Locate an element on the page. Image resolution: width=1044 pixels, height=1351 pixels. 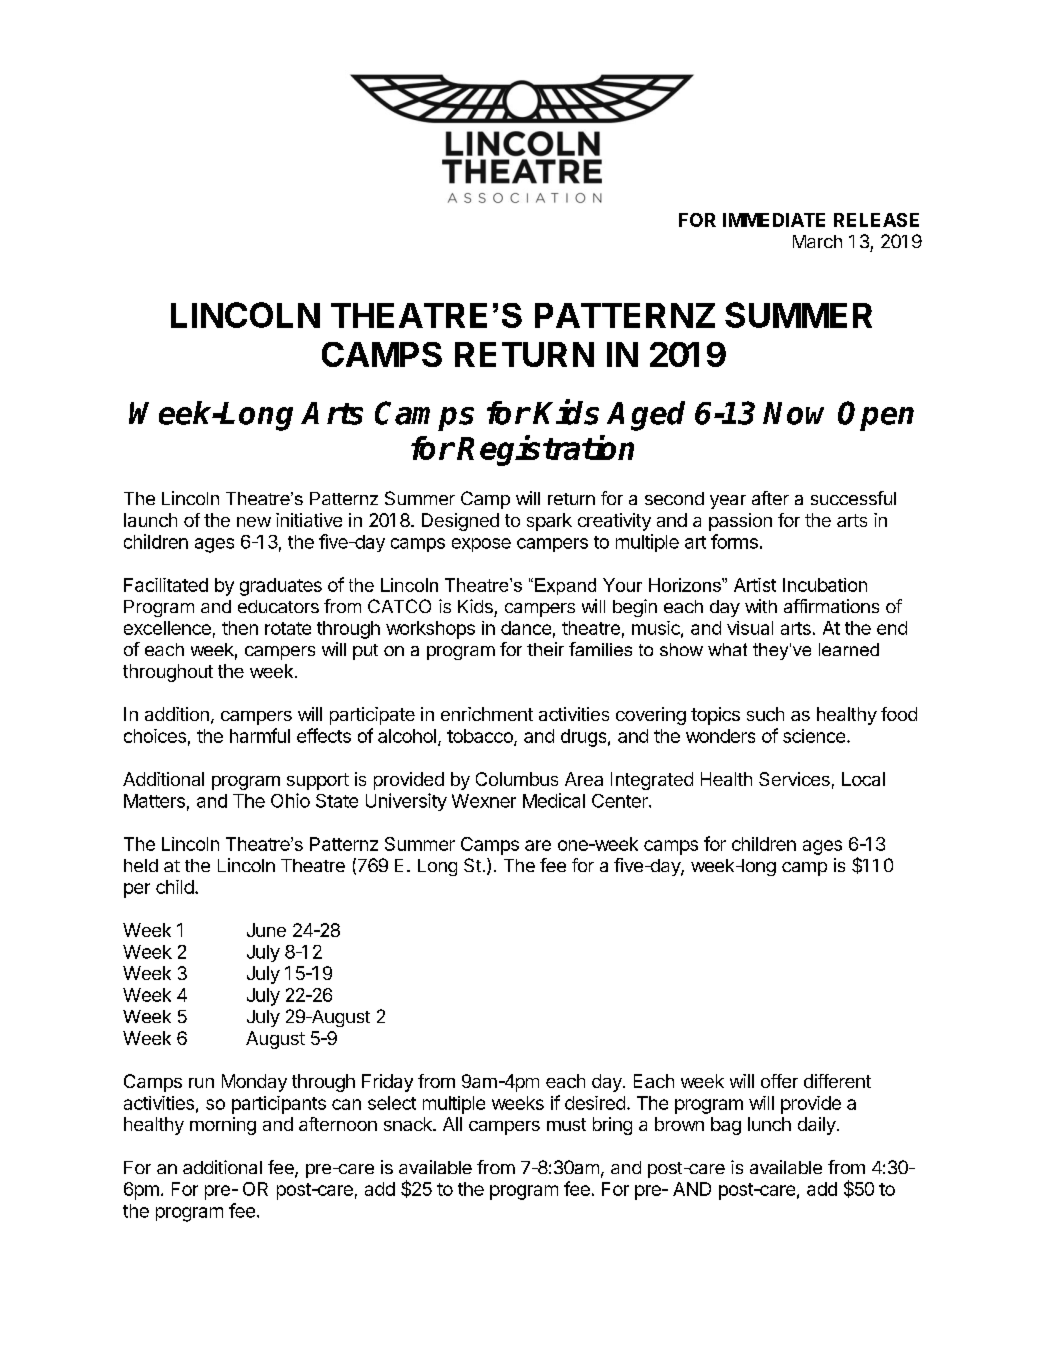
Monday is located at coordinates (254, 1083).
